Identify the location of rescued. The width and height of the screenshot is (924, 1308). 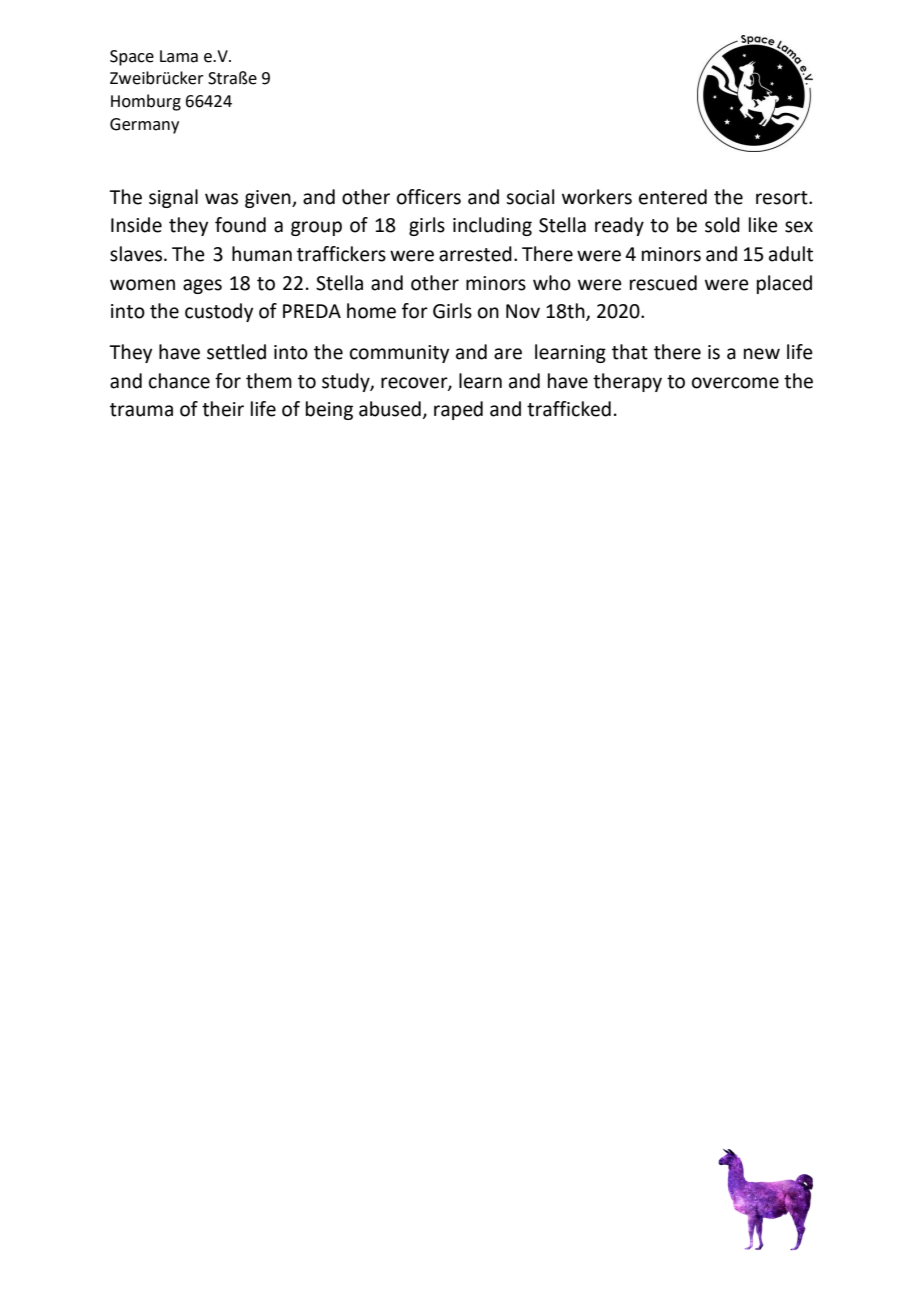
(663, 283).
